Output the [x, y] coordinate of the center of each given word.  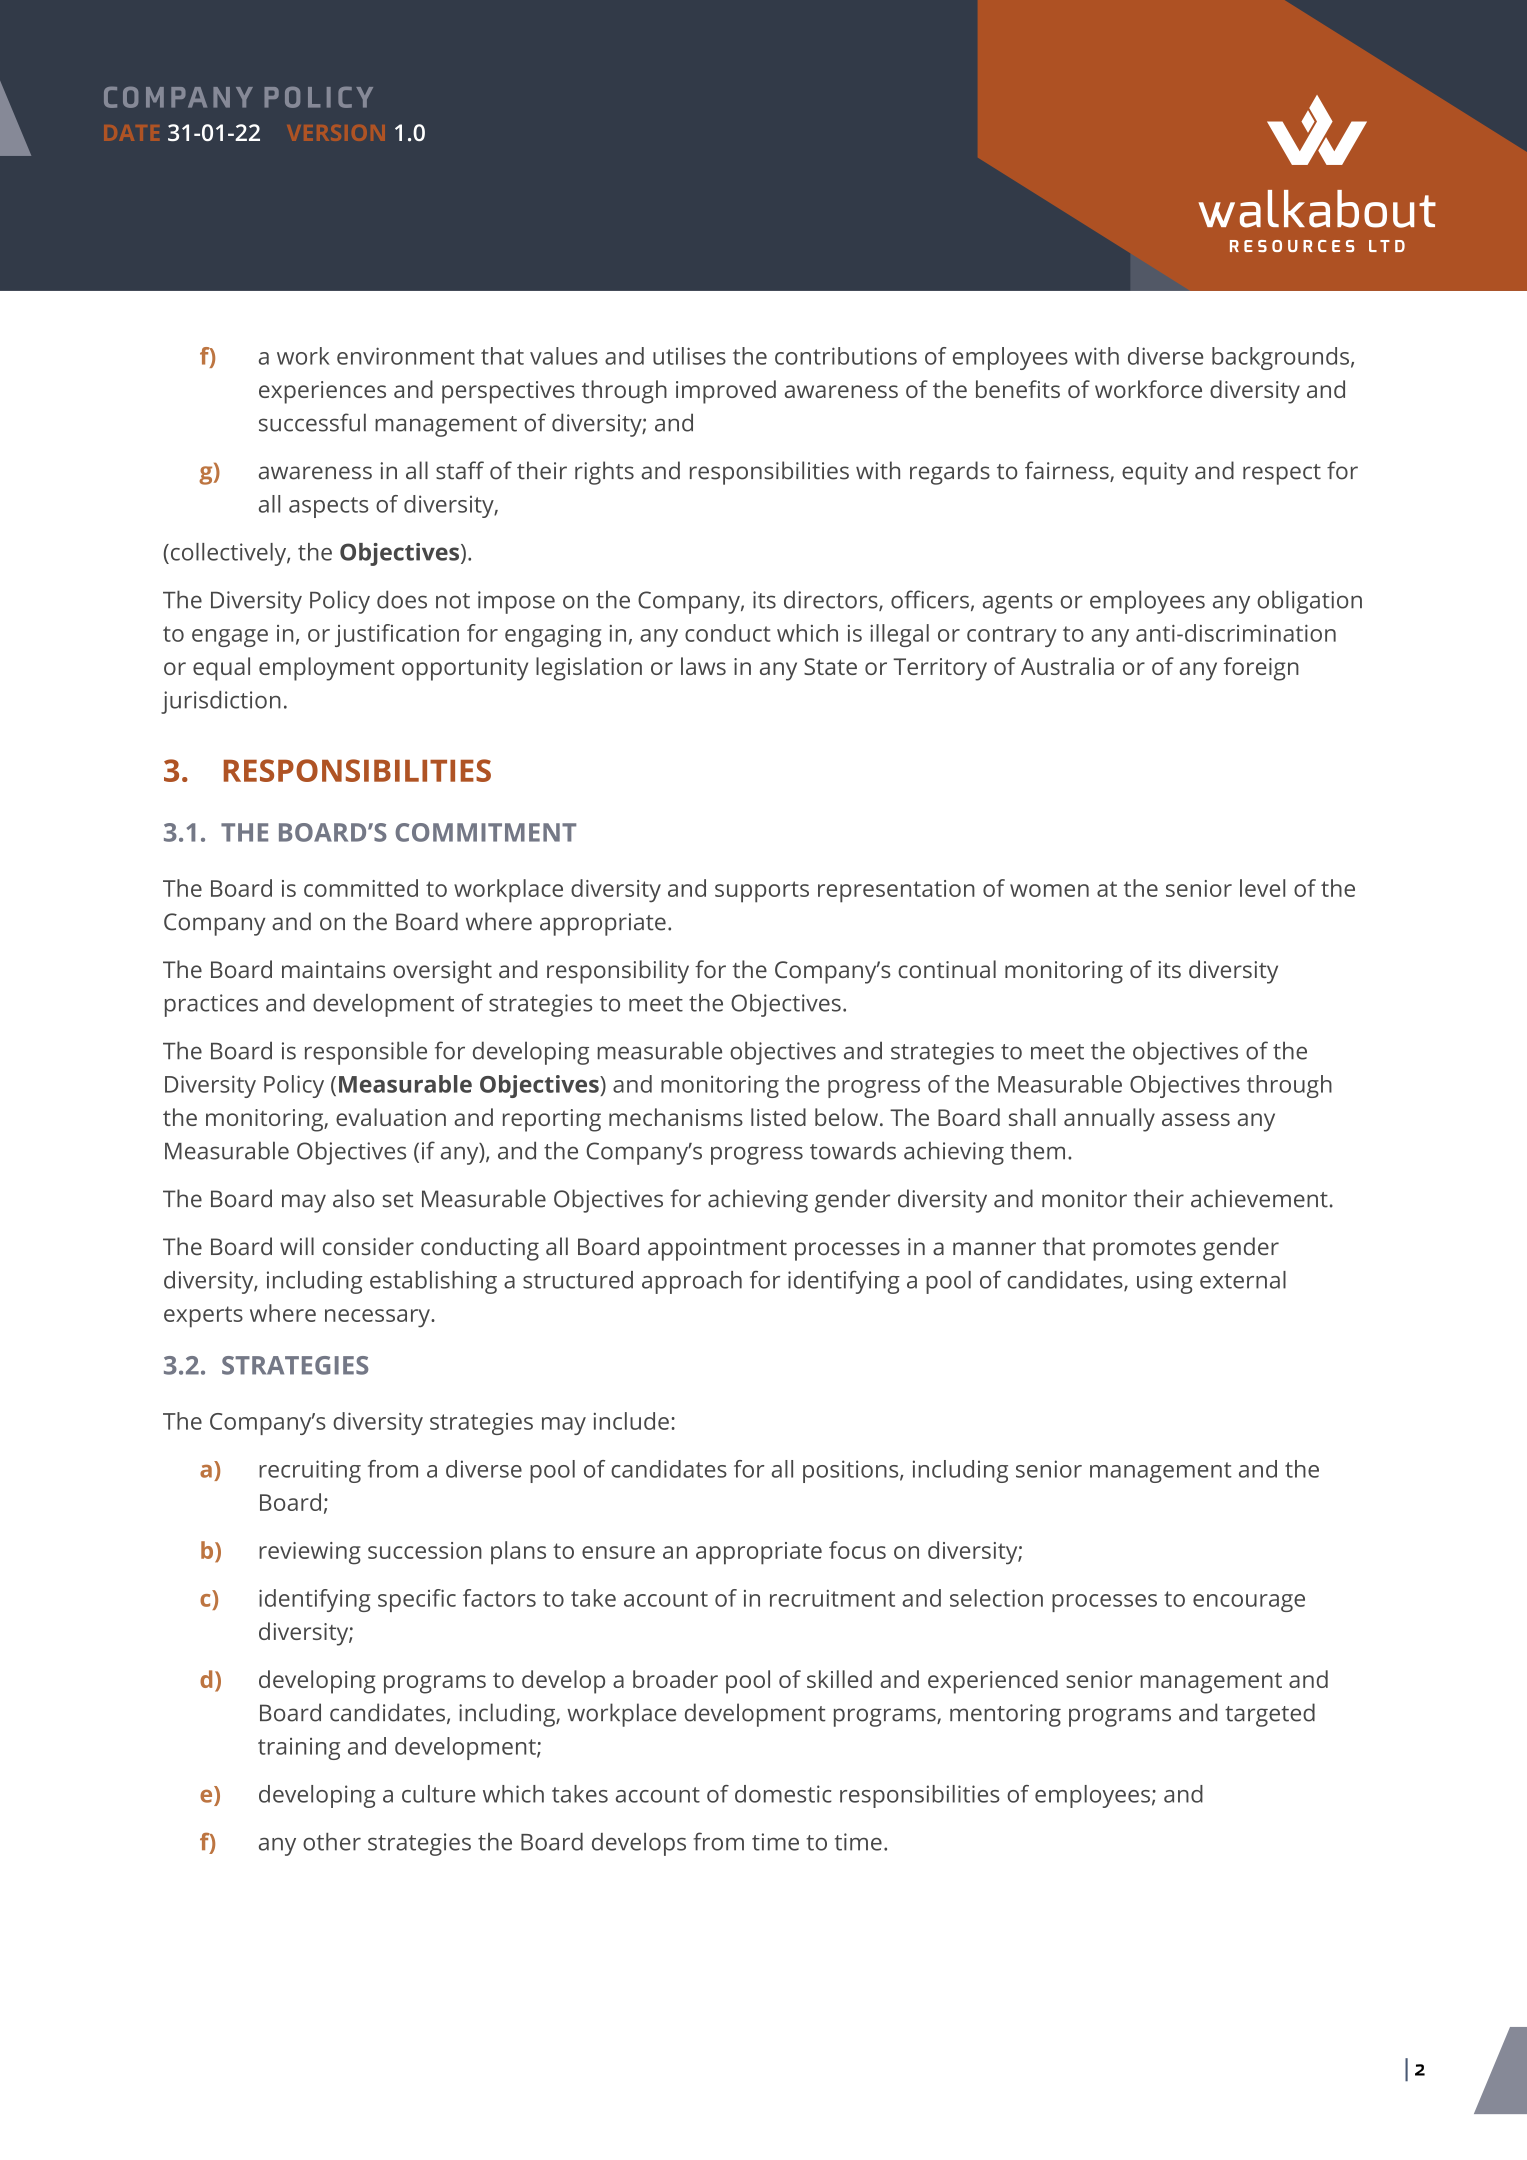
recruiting [310, 1471]
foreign [1261, 669]
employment [327, 669]
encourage [1249, 1603]
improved [726, 392]
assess [1196, 1119]
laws [703, 666]
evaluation [391, 1117]
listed [778, 1117]
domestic [783, 1794]
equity [1155, 473]
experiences [322, 392]
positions [852, 1471]
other [332, 1842]
